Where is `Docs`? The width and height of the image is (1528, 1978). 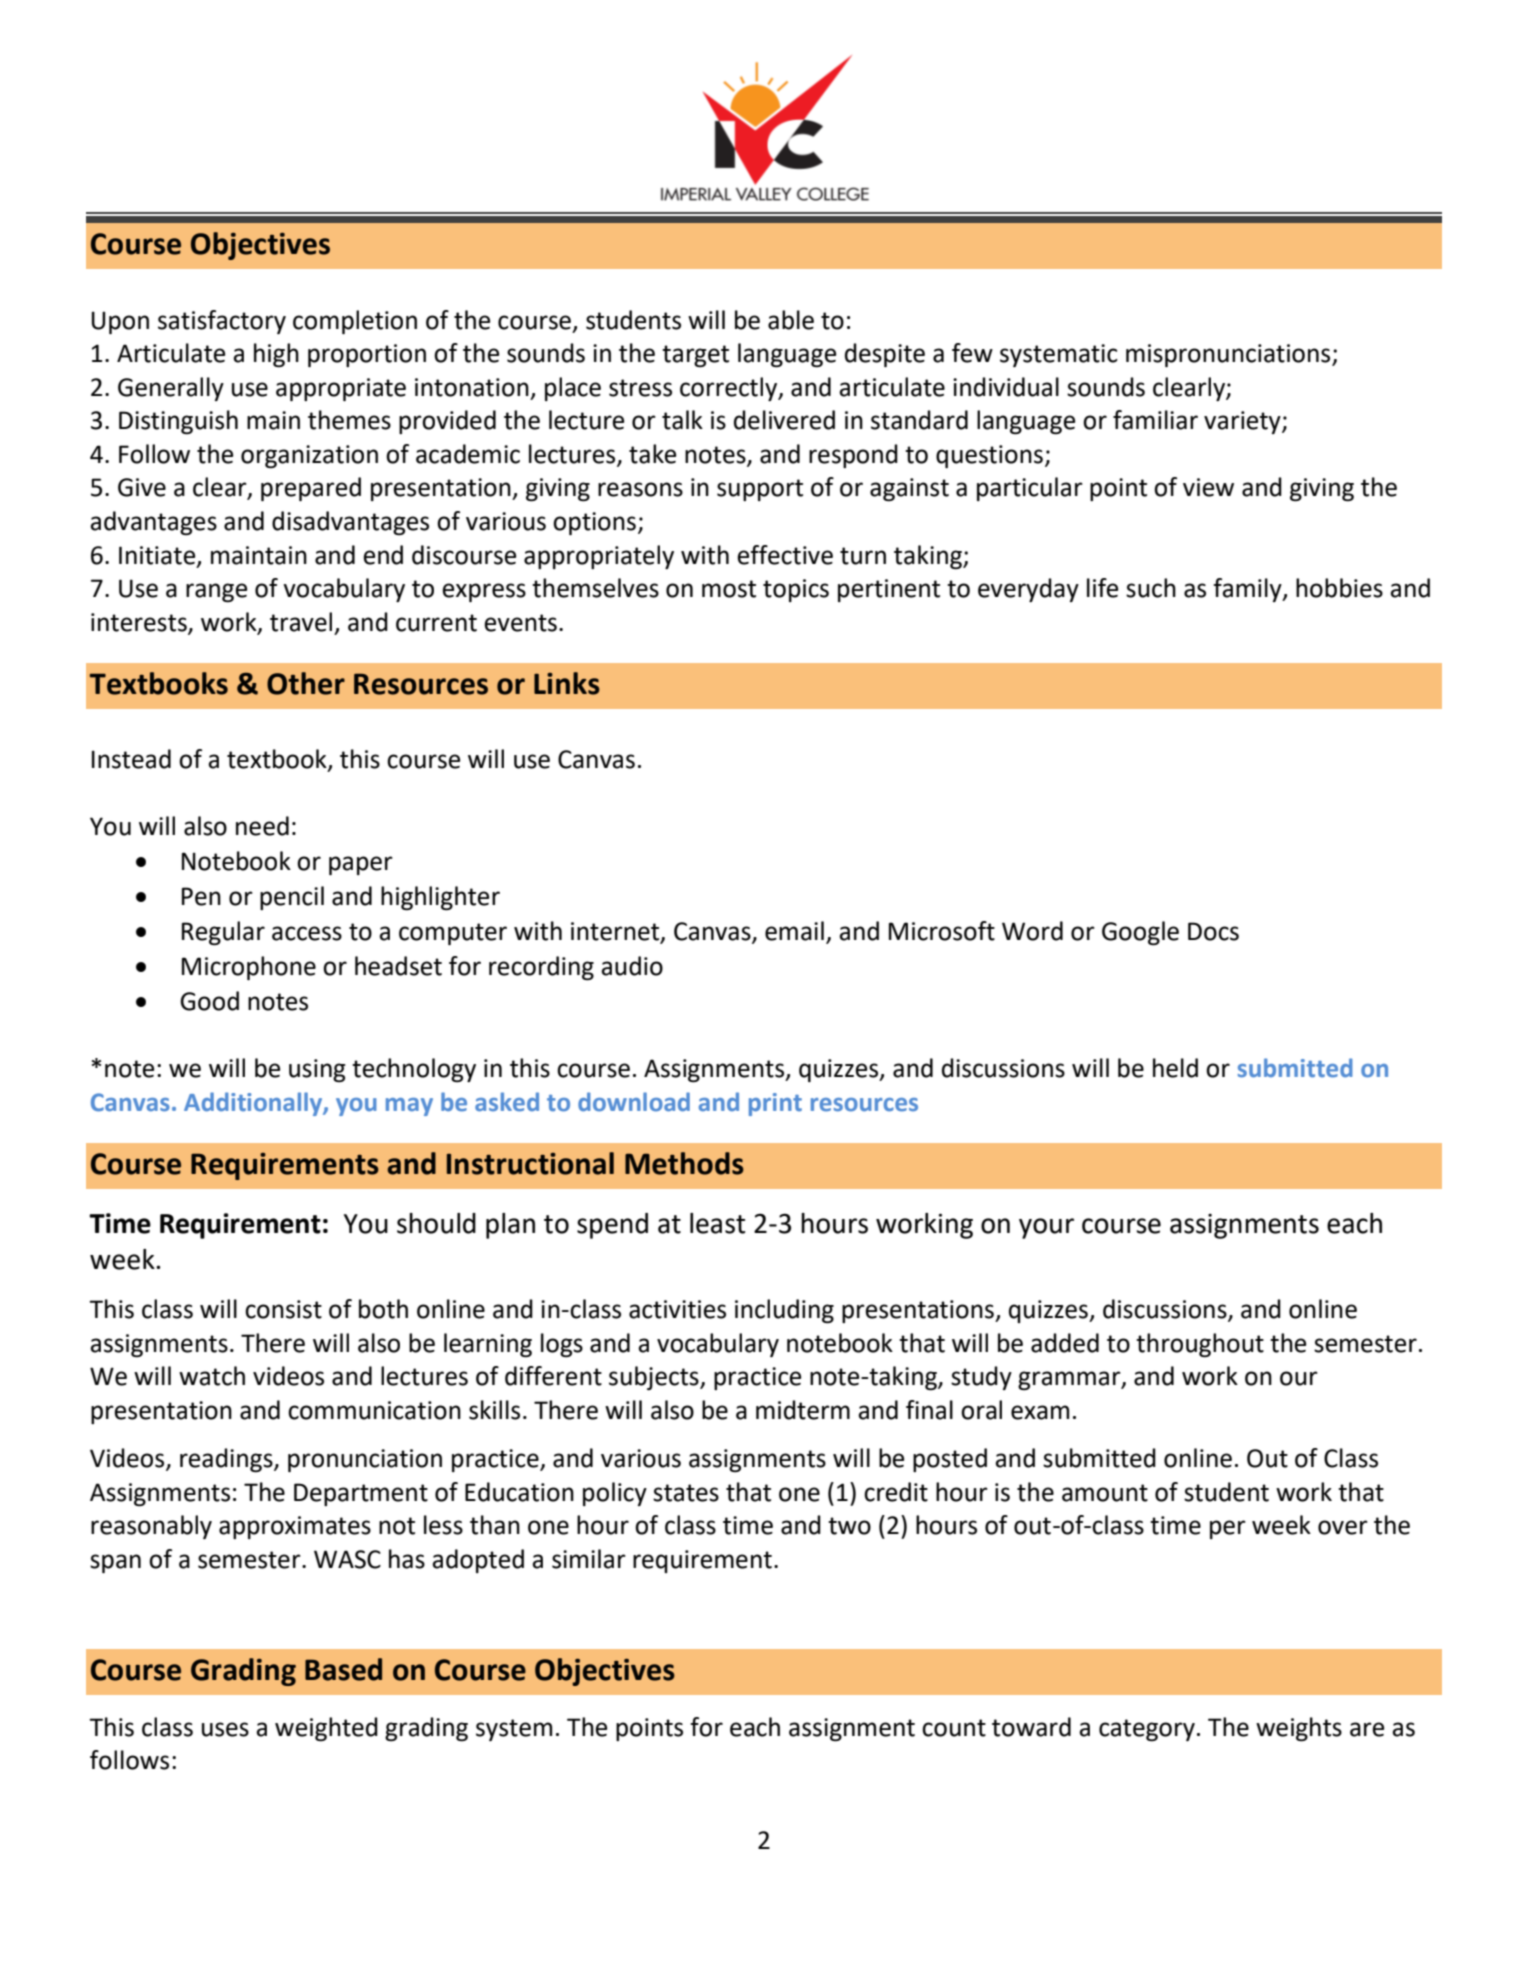
Docs is located at coordinates (1213, 931).
